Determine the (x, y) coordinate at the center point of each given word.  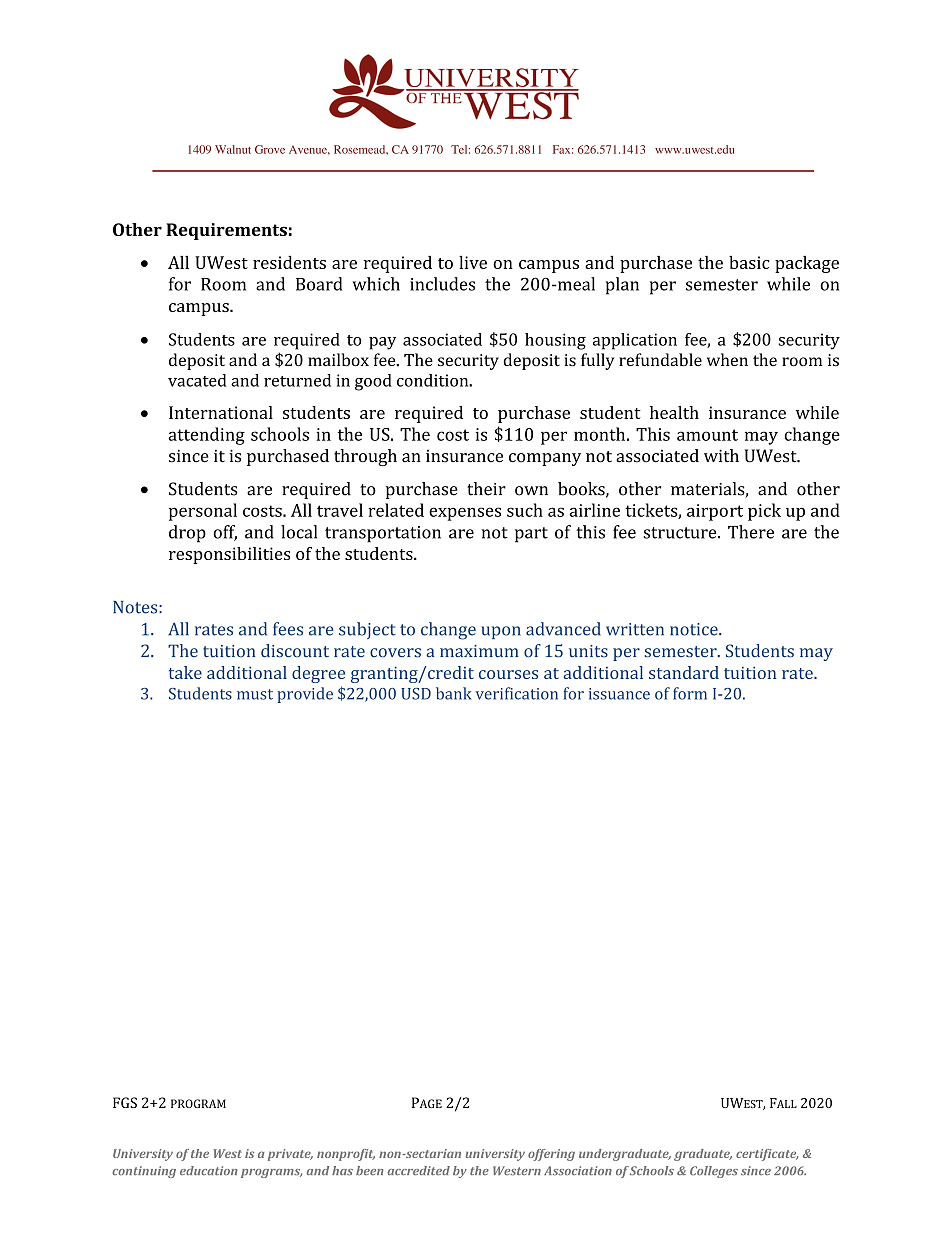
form (690, 693)
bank (454, 693)
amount (707, 435)
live (473, 262)
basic (749, 262)
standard (684, 672)
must (255, 694)
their (486, 489)
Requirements (226, 231)
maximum (479, 651)
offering (551, 1155)
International (221, 412)
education (208, 1170)
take (185, 672)
